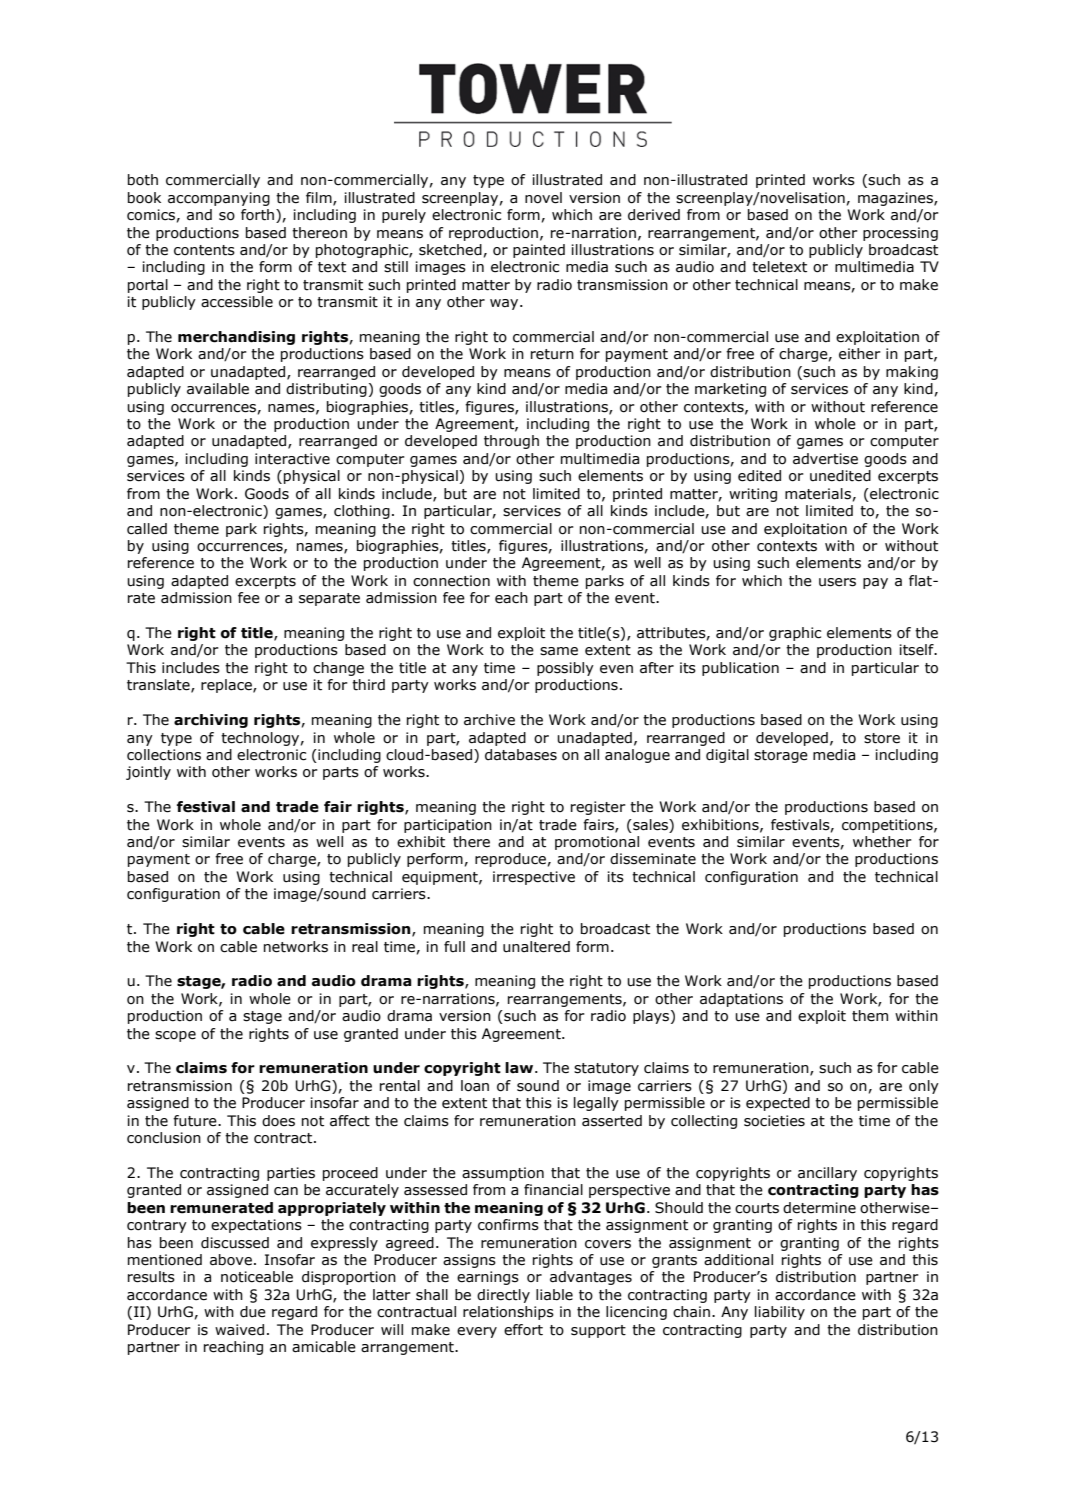  What do you see at coordinates (521, 755) in the screenshot?
I see `databases` at bounding box center [521, 755].
